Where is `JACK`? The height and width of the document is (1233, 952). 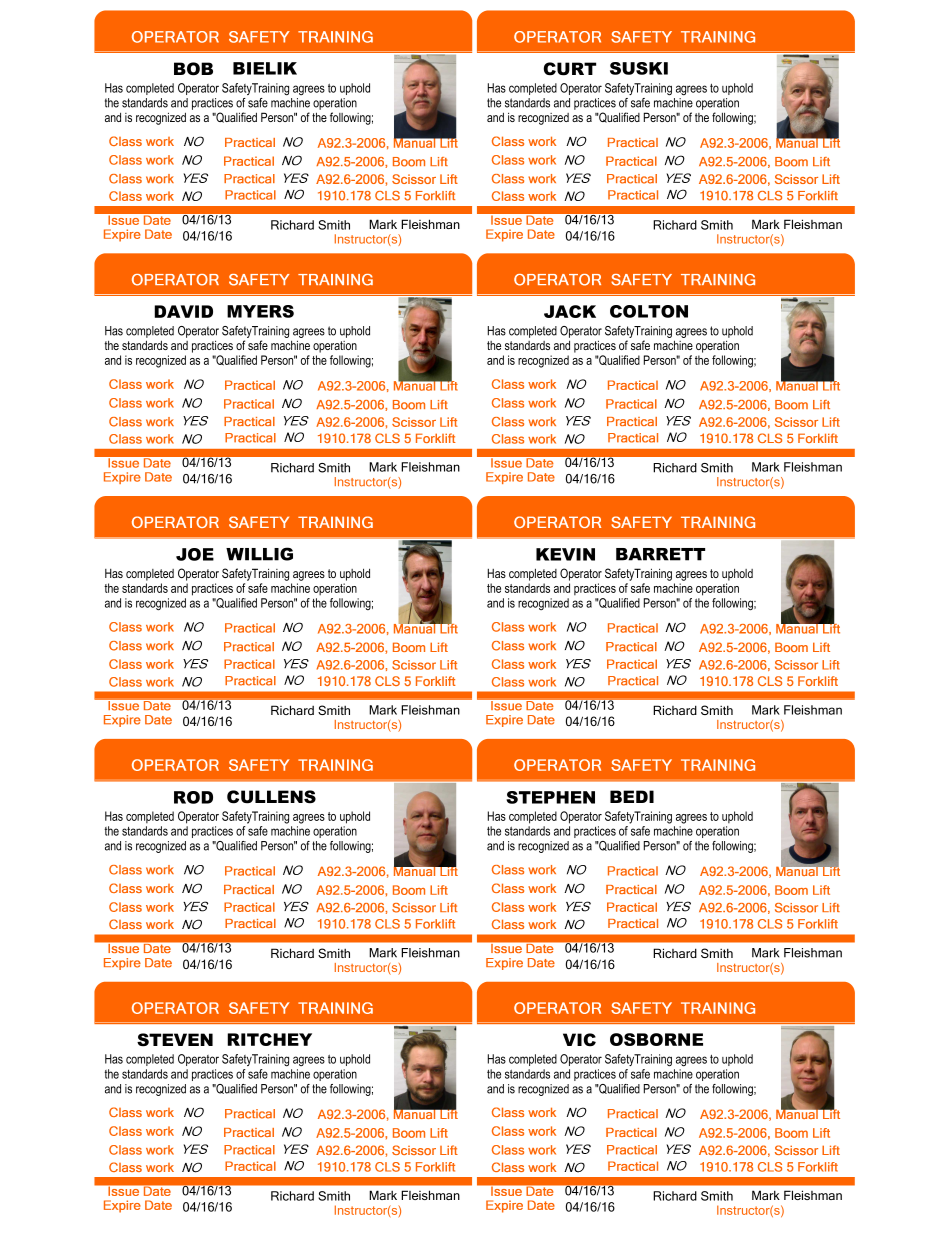 JACK is located at coordinates (570, 311).
